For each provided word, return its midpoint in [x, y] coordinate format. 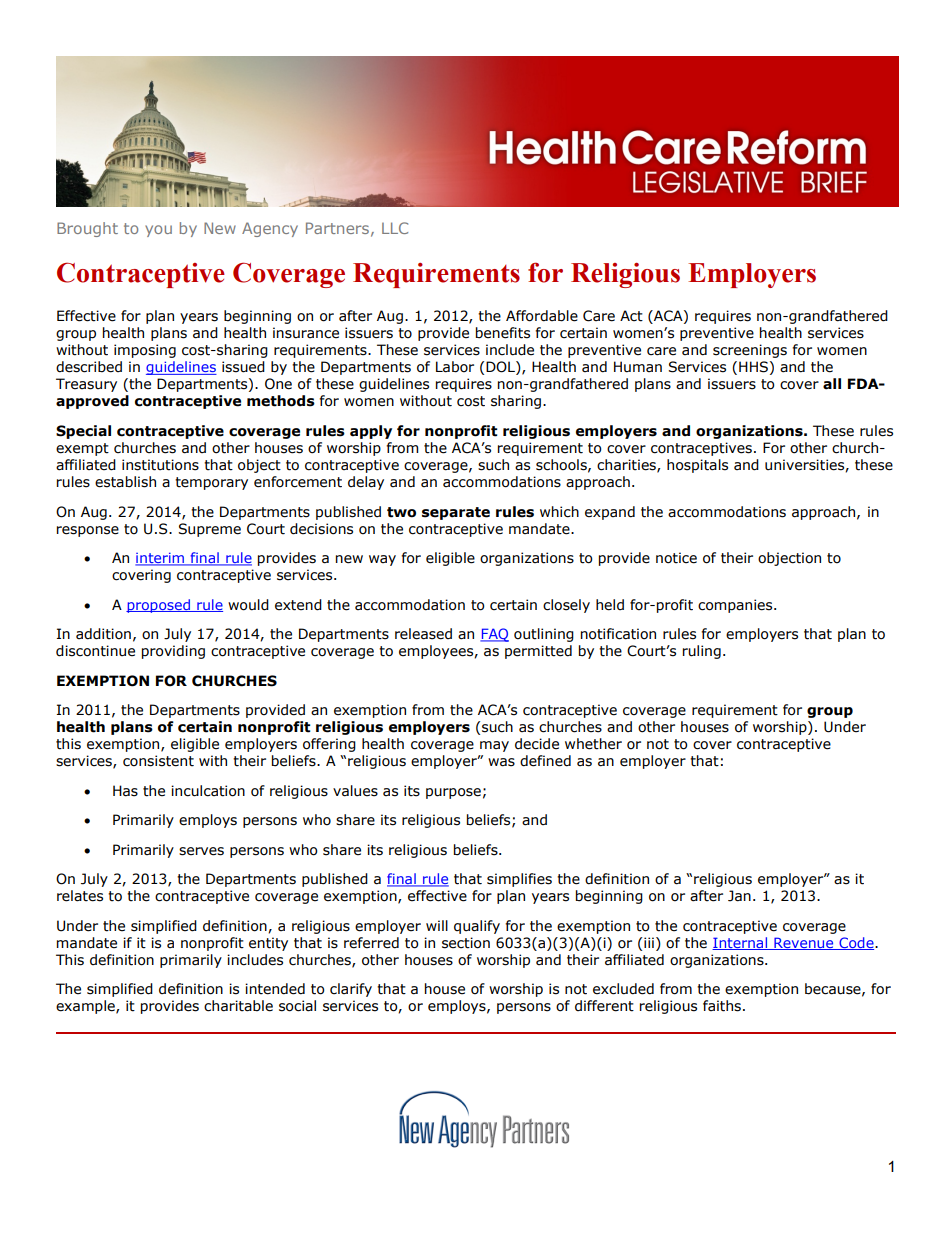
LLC [395, 228]
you [158, 231]
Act [631, 316]
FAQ [494, 635]
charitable [238, 1006]
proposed [159, 606]
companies [736, 606]
